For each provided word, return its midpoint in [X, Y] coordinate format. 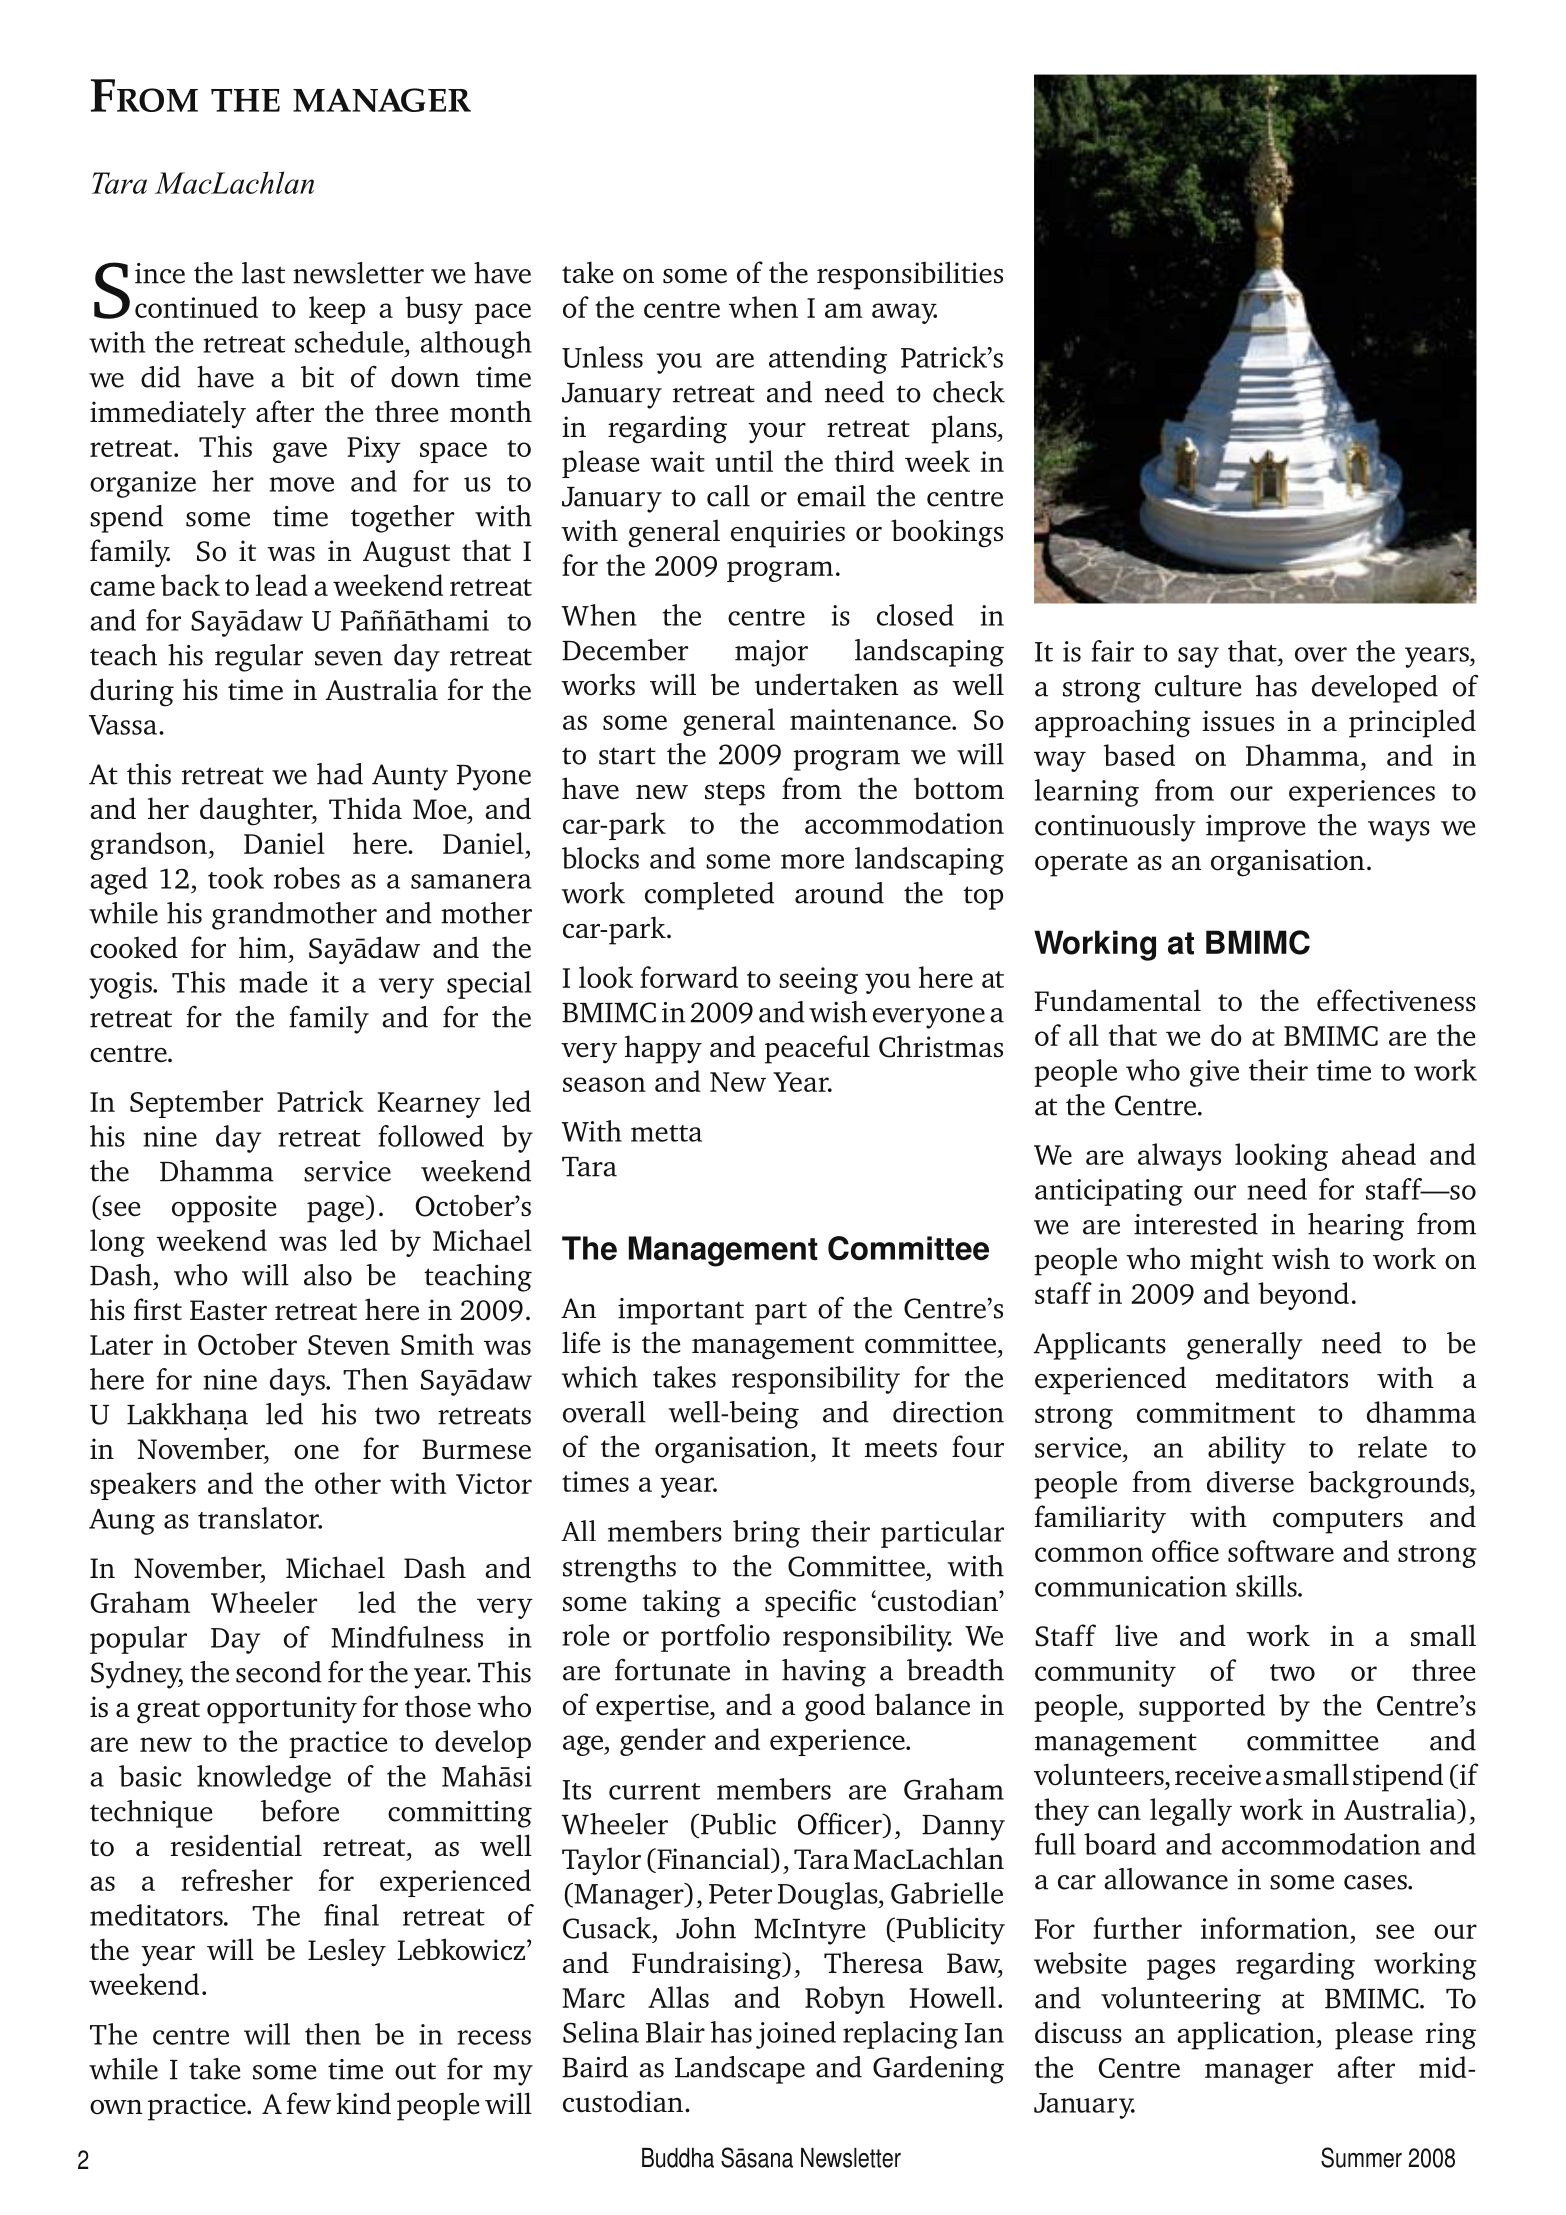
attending [828, 360]
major [771, 653]
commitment [1216, 1412]
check [969, 392]
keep [337, 310]
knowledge [264, 1779]
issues [1238, 721]
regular [259, 658]
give [1214, 1073]
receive [1218, 1775]
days [298, 1382]
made [273, 982]
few [309, 2103]
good [835, 1707]
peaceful [817, 1049]
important [681, 1311]
